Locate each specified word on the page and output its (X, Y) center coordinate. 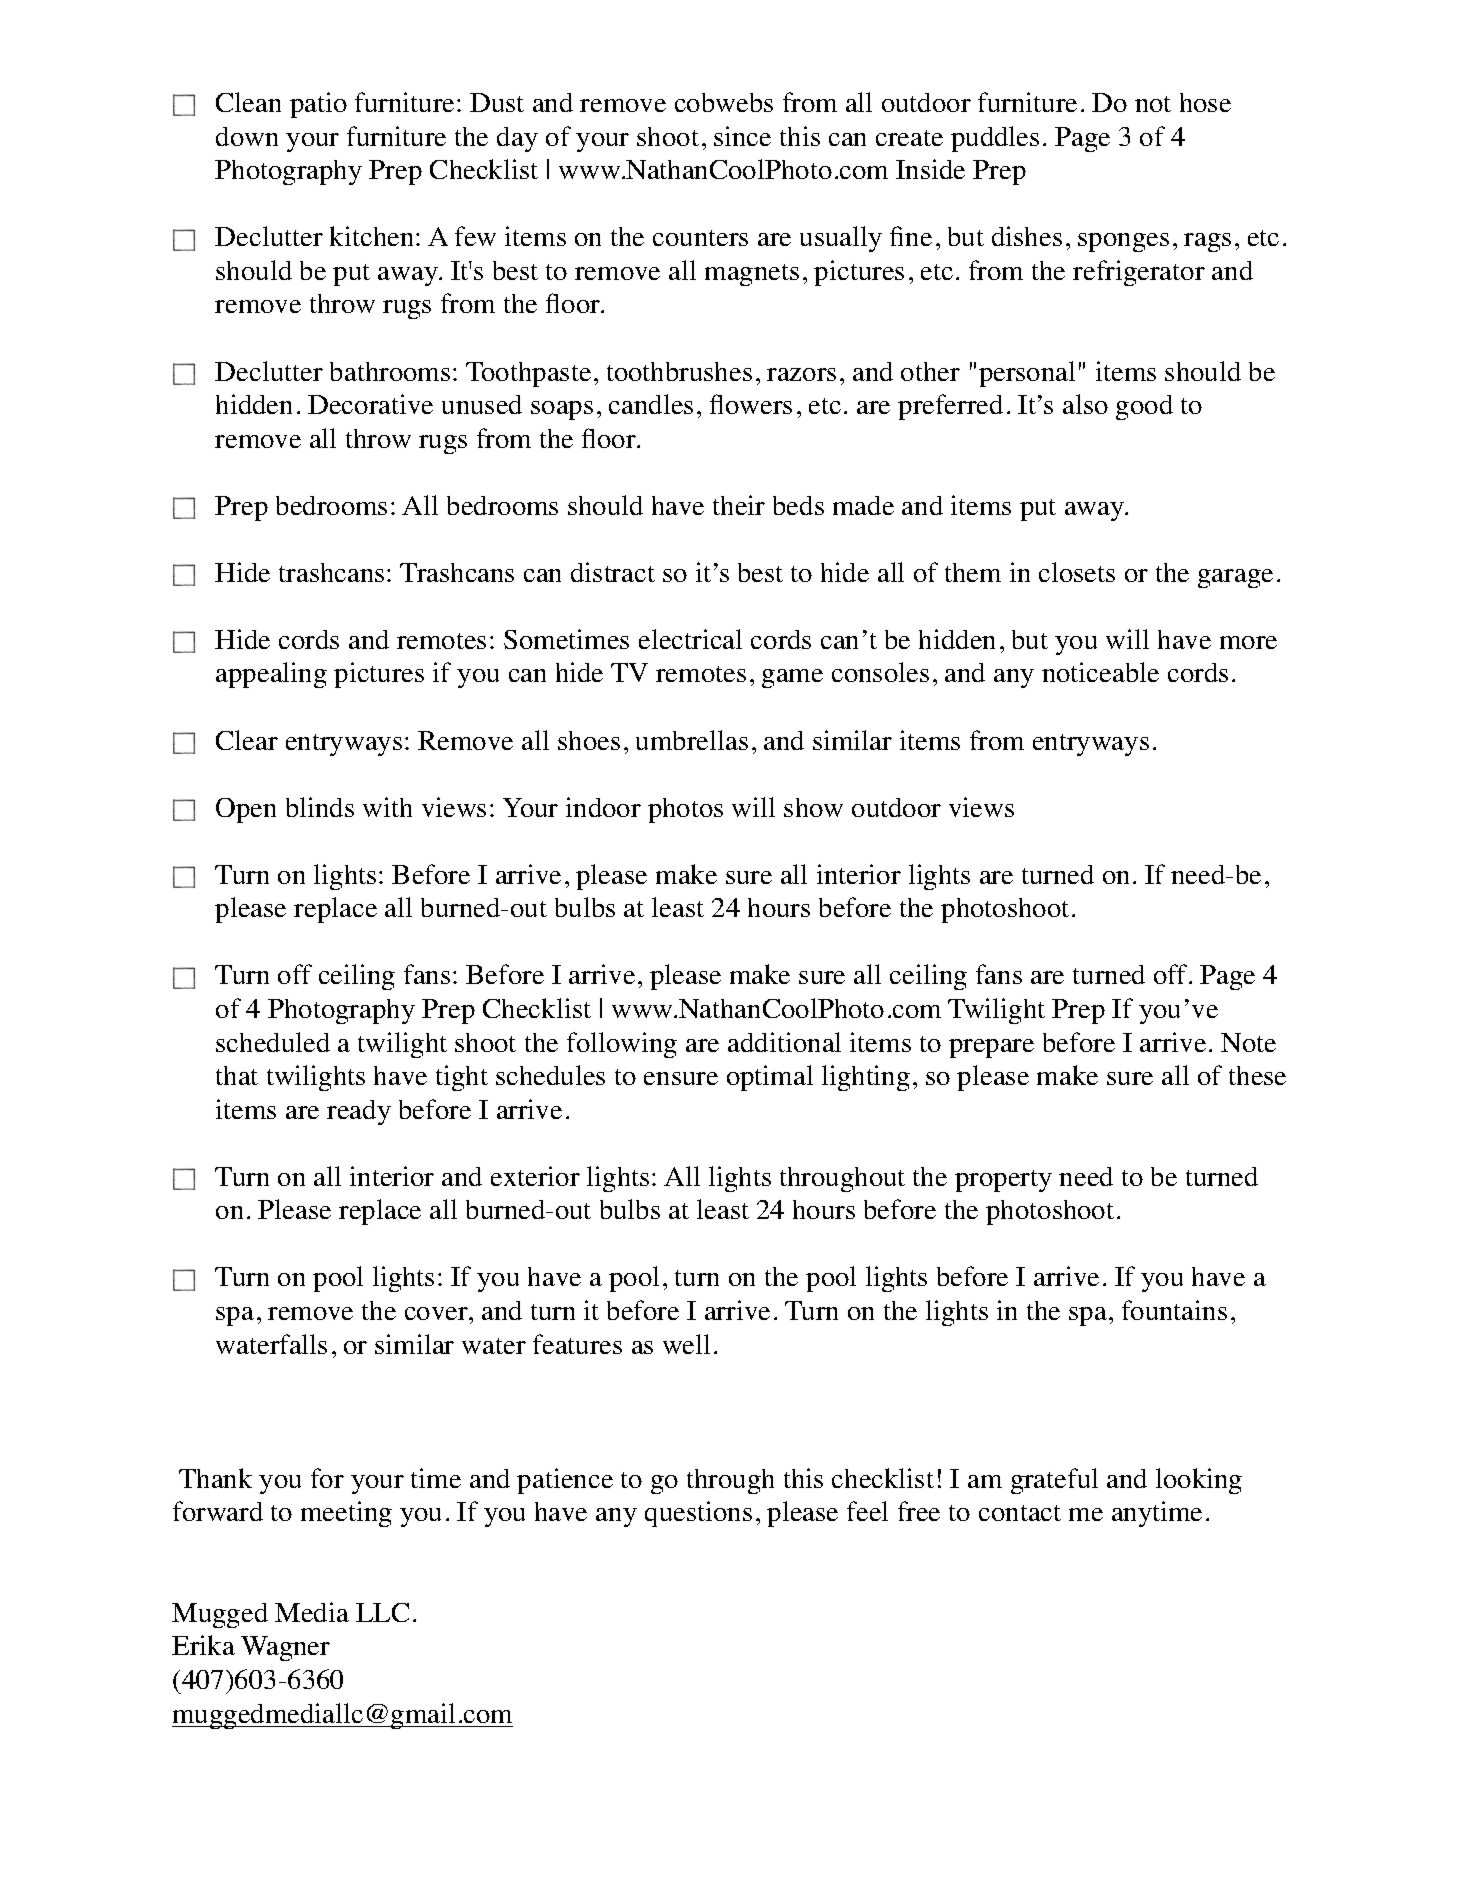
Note (1248, 1042)
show (813, 807)
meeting (346, 1514)
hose (1205, 102)
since (742, 136)
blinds (320, 807)
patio (318, 105)
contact (1020, 1513)
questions (698, 1514)
